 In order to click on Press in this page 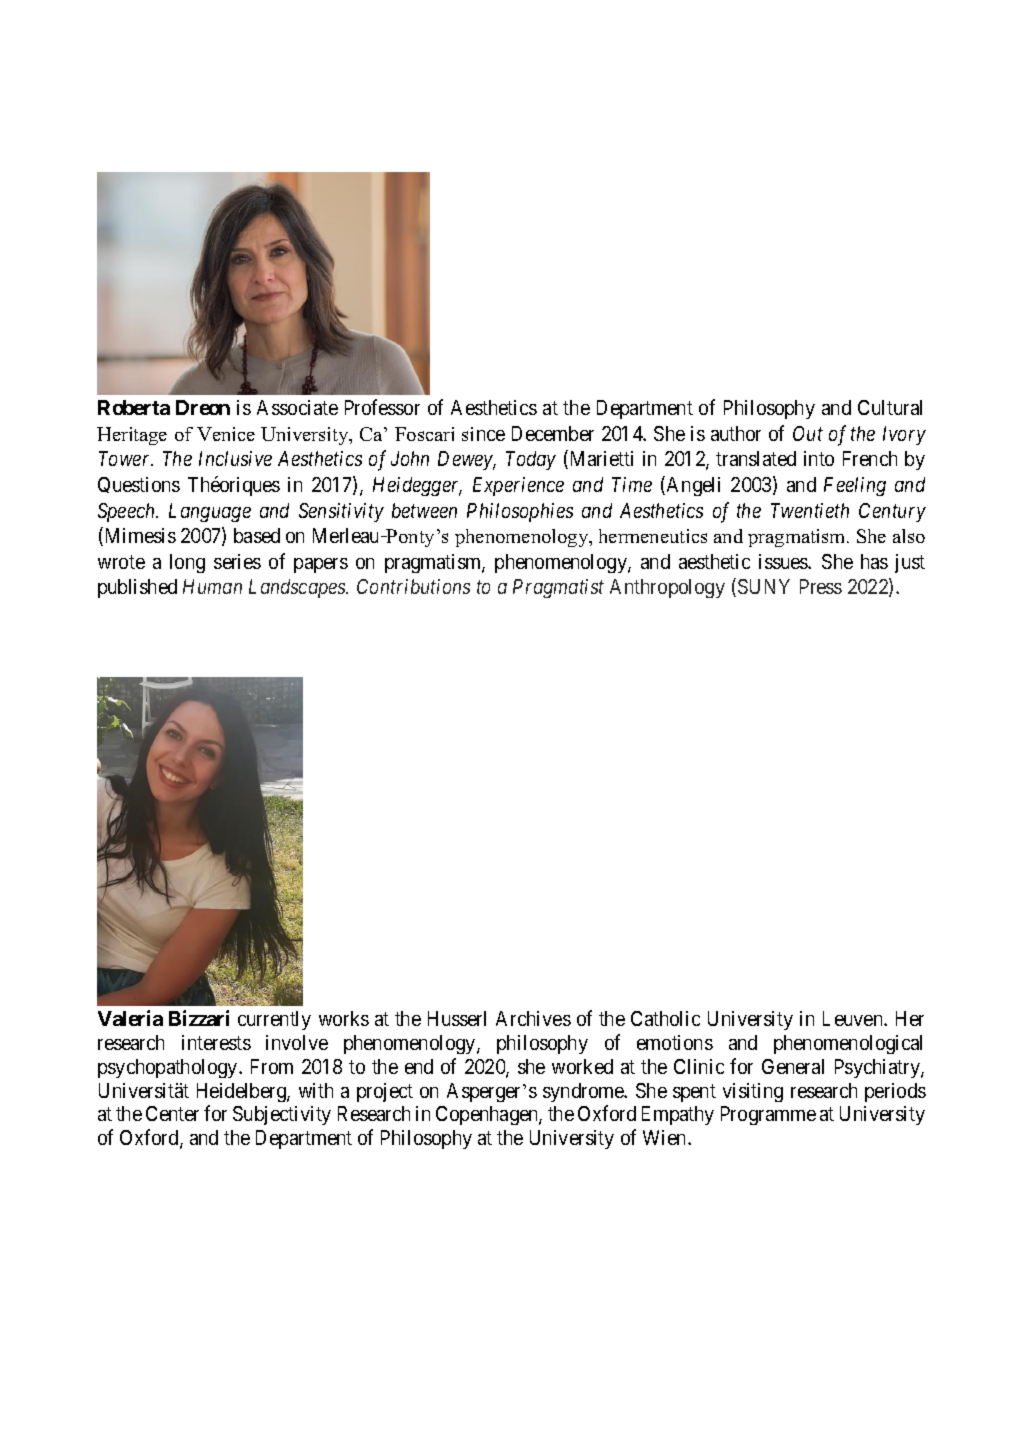, I will do `click(821, 586)`.
